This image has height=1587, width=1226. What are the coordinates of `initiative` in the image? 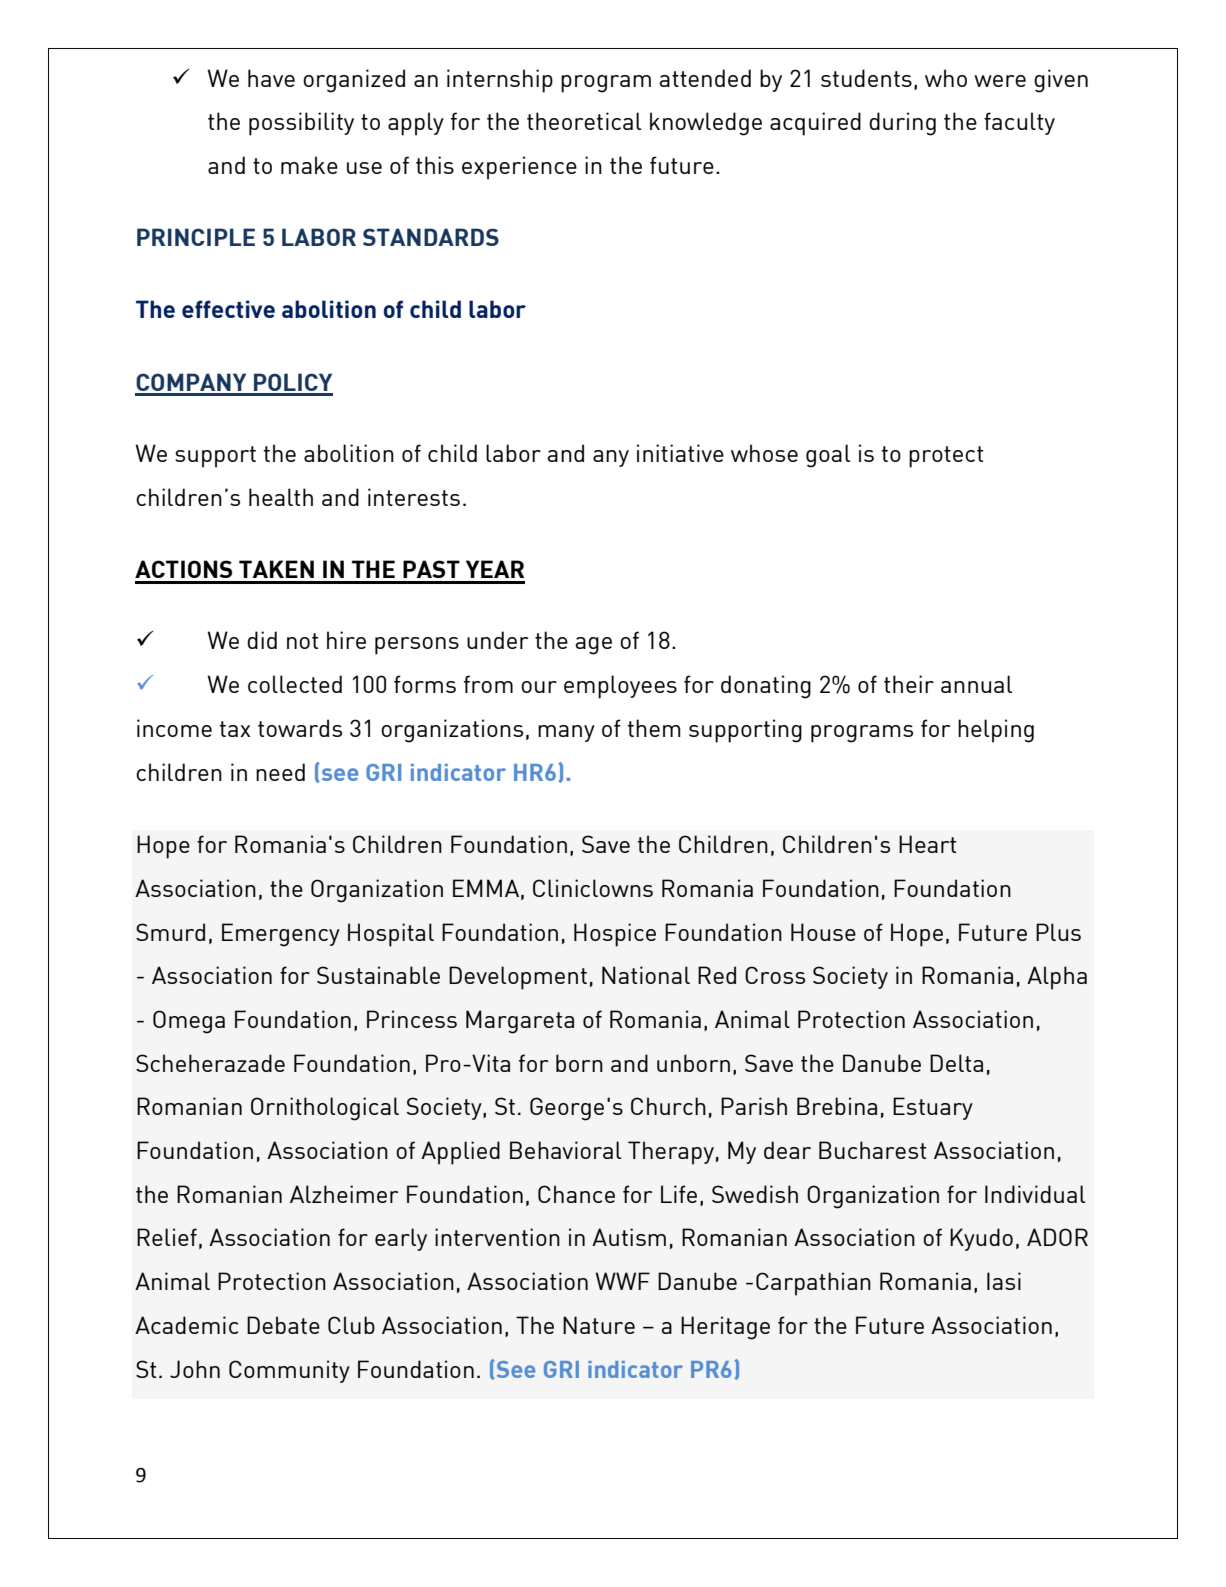 It's located at (680, 453).
